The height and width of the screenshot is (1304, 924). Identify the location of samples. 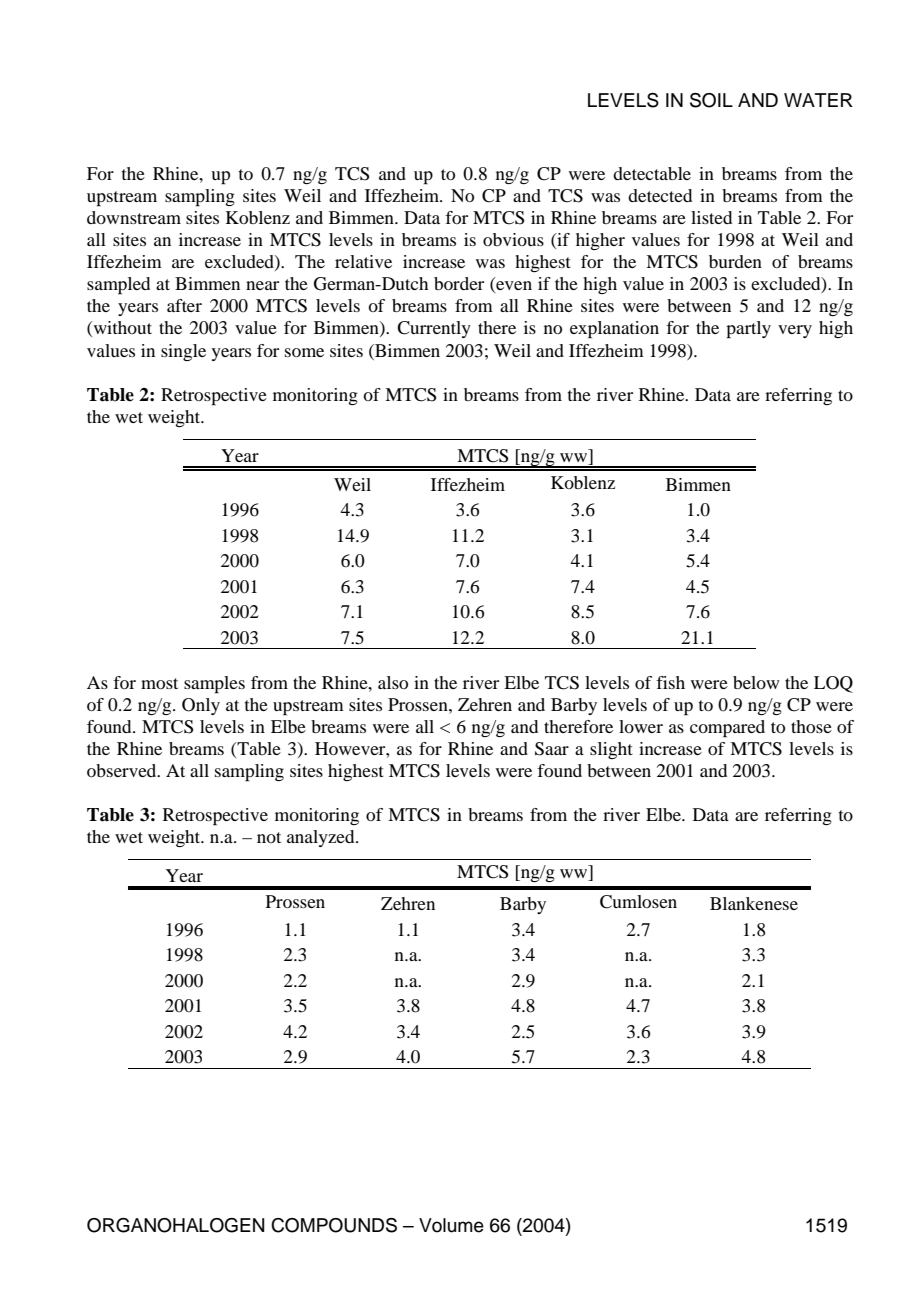
(214, 685).
